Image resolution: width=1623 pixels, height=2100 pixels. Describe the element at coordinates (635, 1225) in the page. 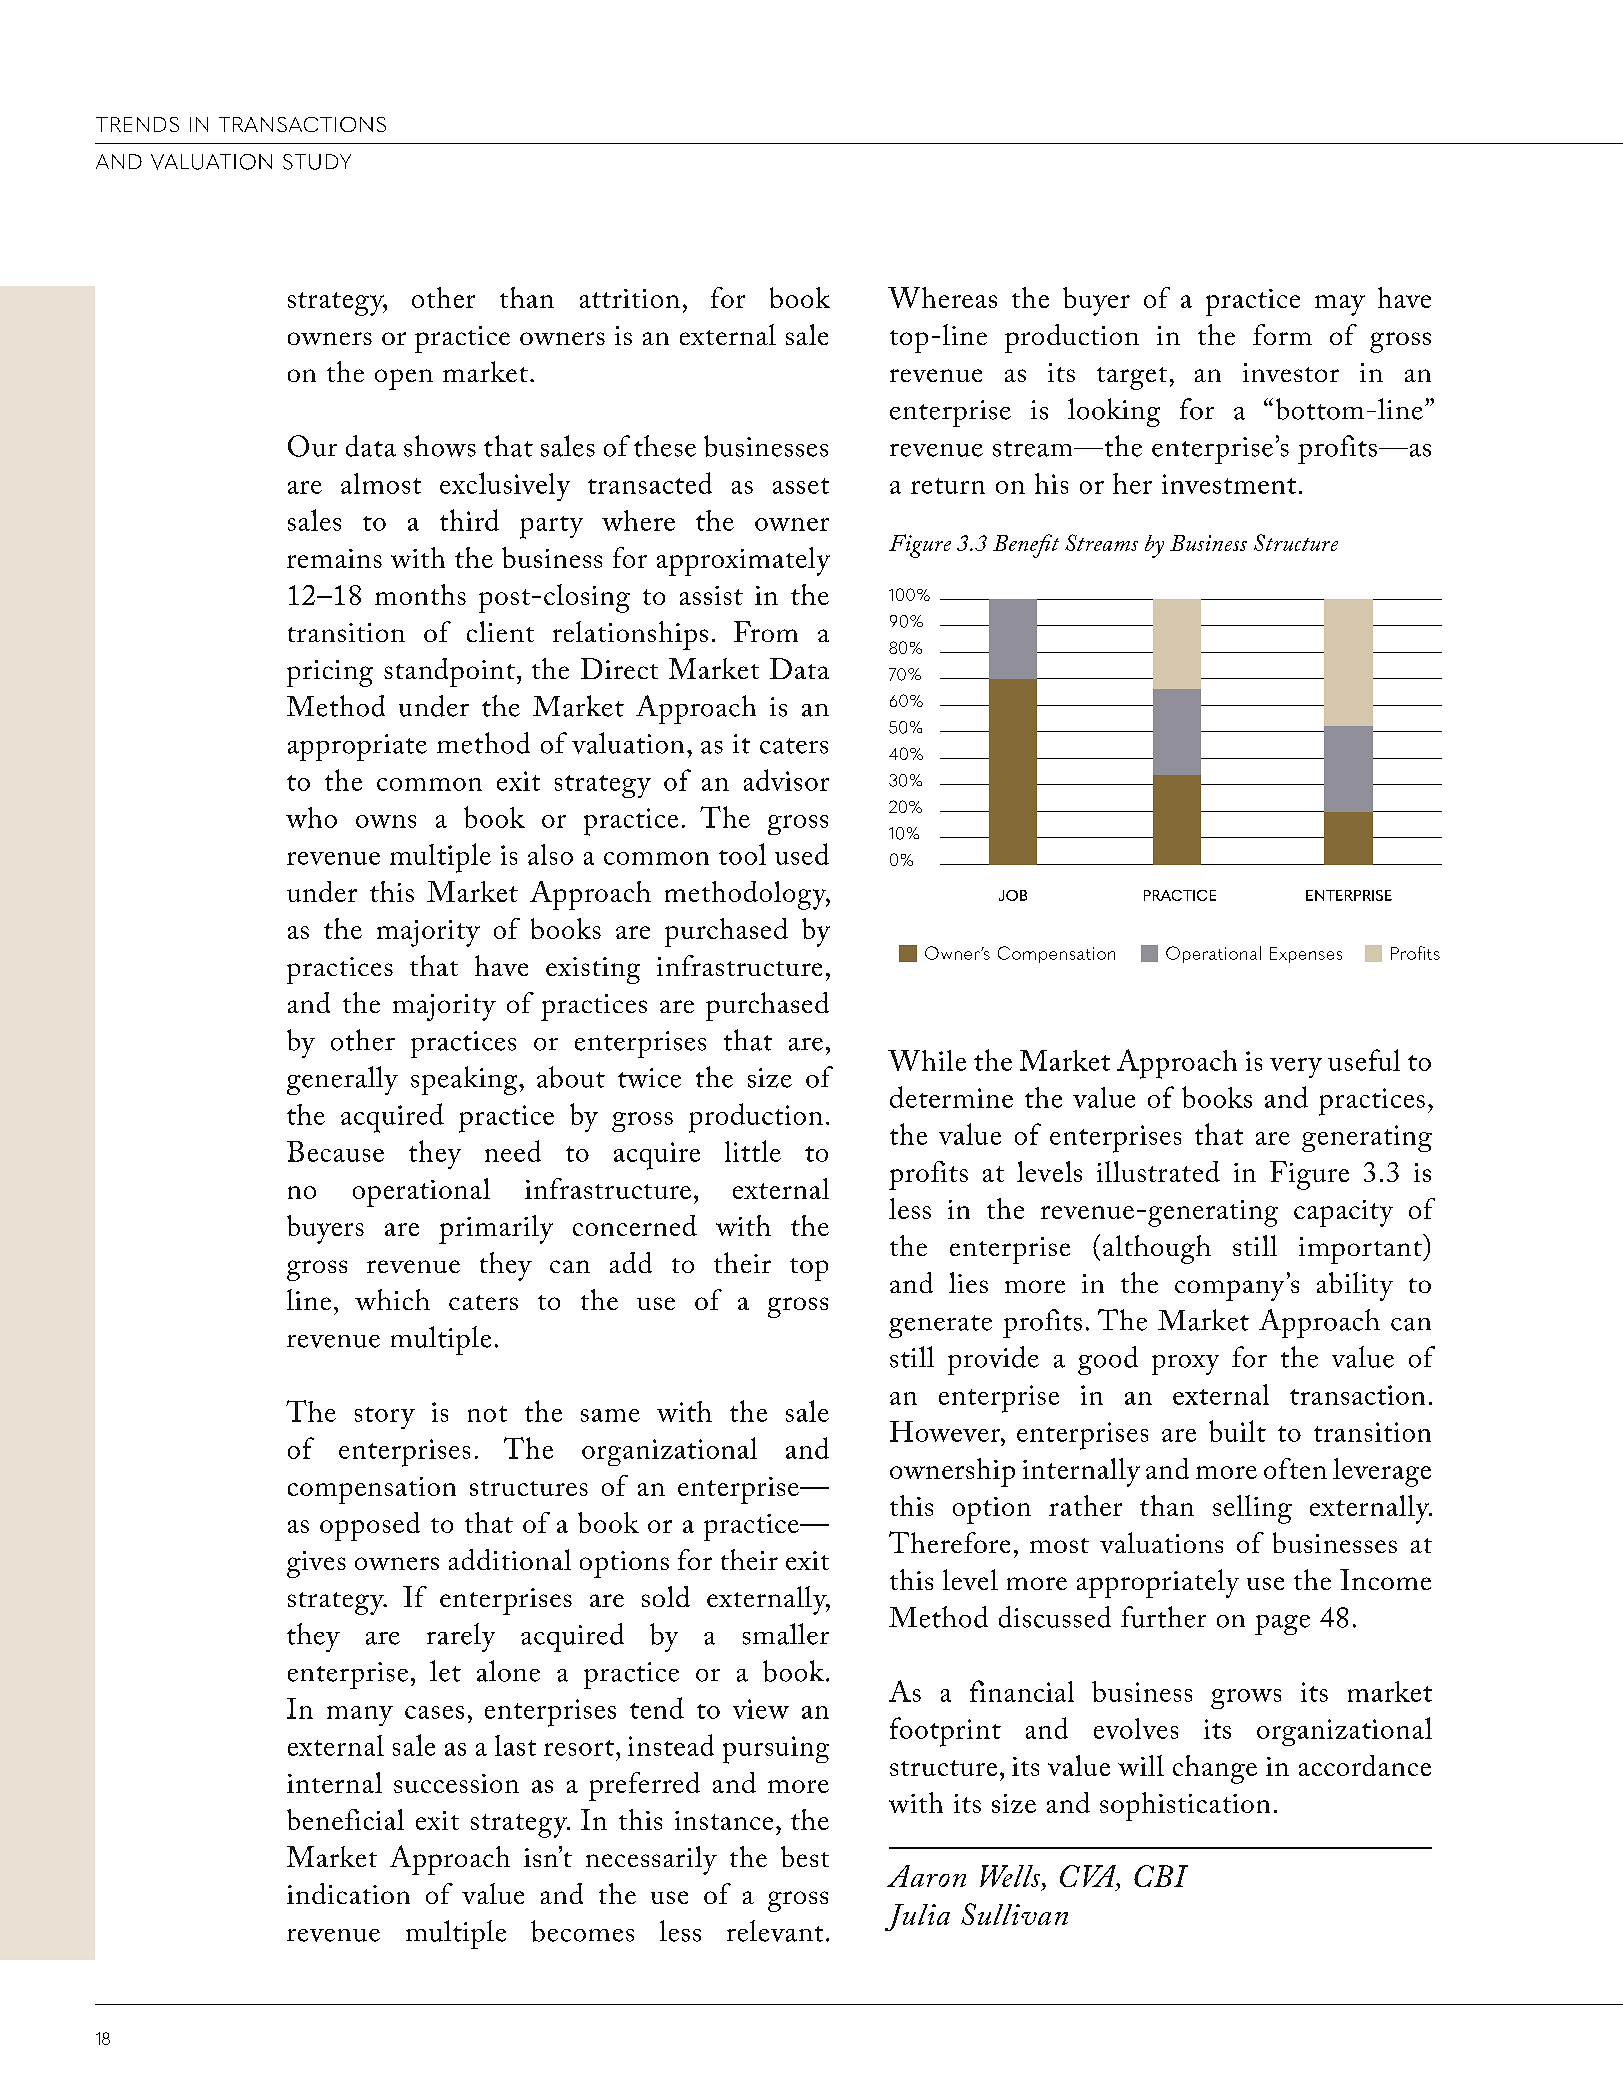

I see `concerned` at that location.
